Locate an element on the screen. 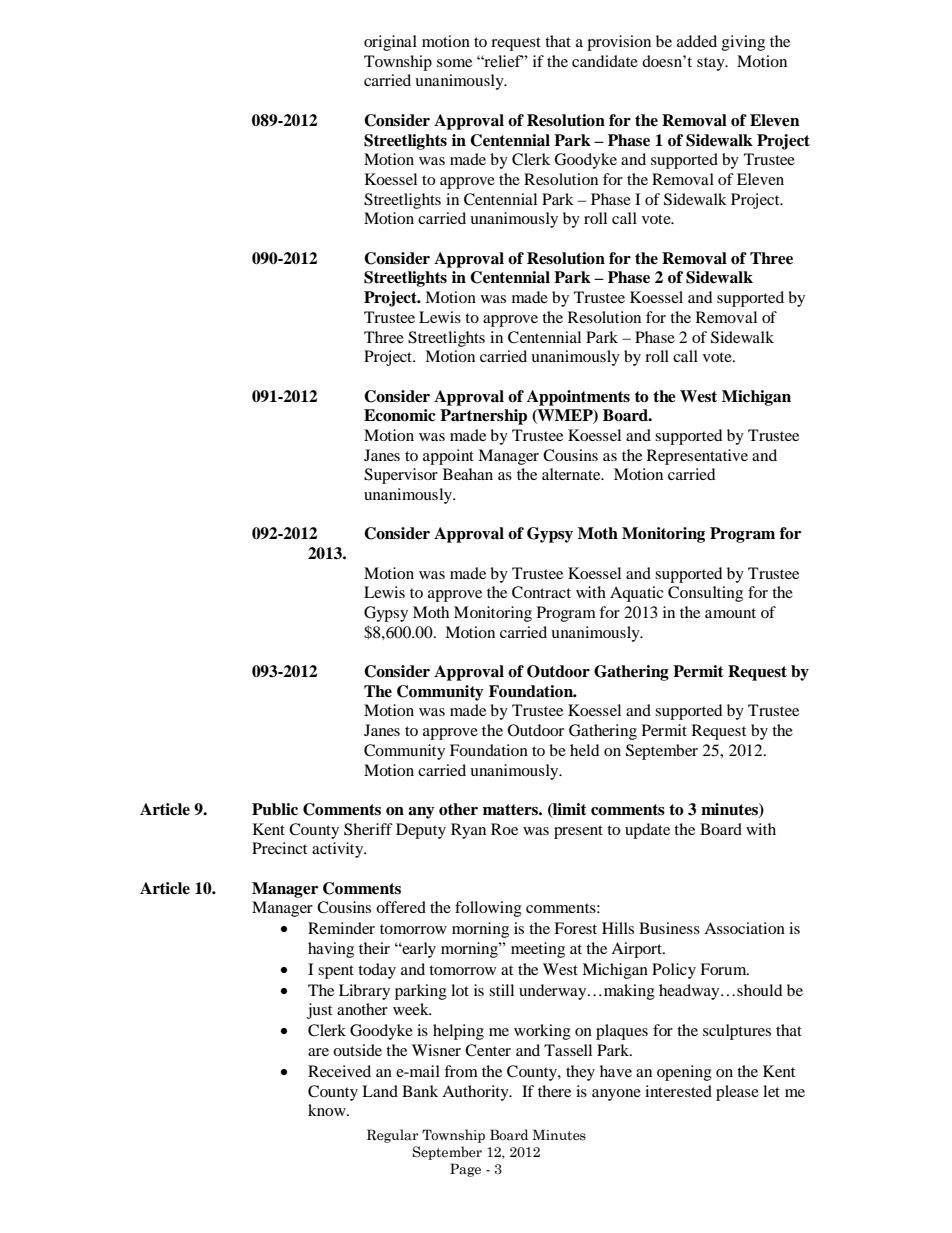  Contract is located at coordinates (541, 592).
